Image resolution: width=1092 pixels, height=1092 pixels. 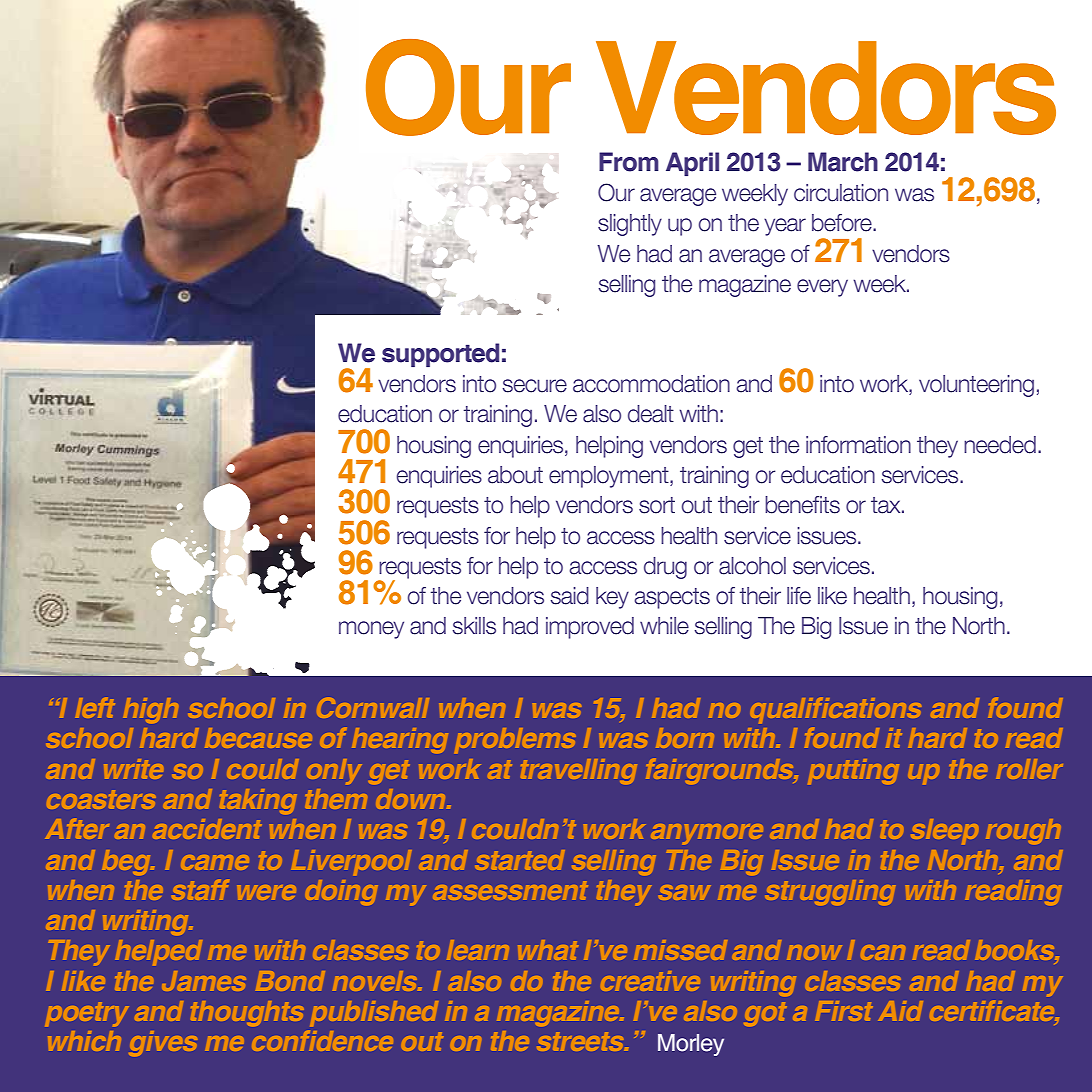 What do you see at coordinates (799, 596) in the screenshot?
I see `life` at bounding box center [799, 596].
